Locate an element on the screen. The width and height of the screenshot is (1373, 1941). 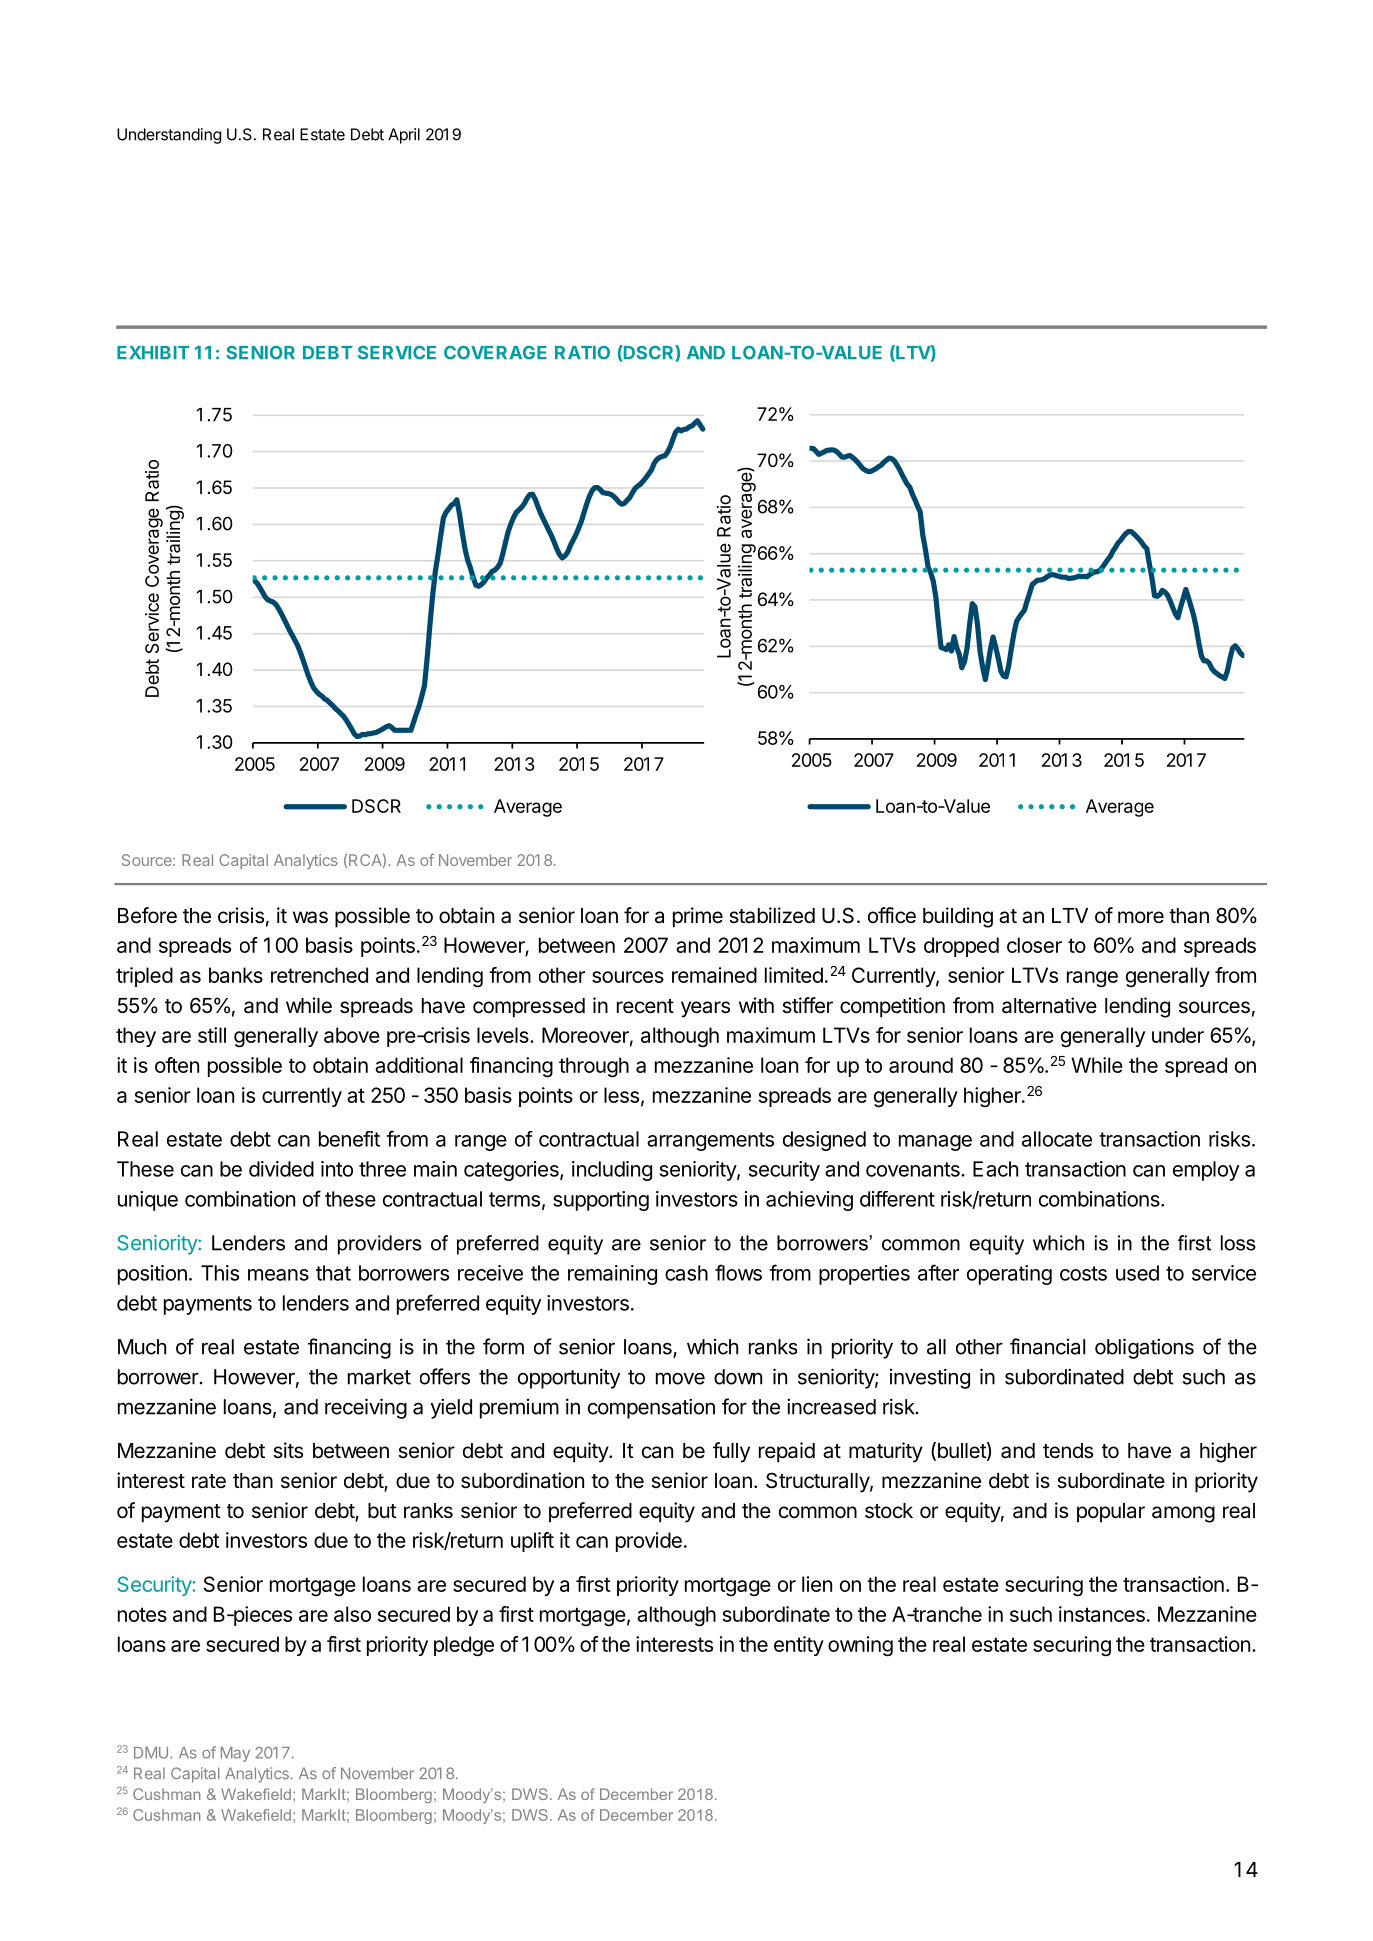
allocate is located at coordinates (1057, 1139).
